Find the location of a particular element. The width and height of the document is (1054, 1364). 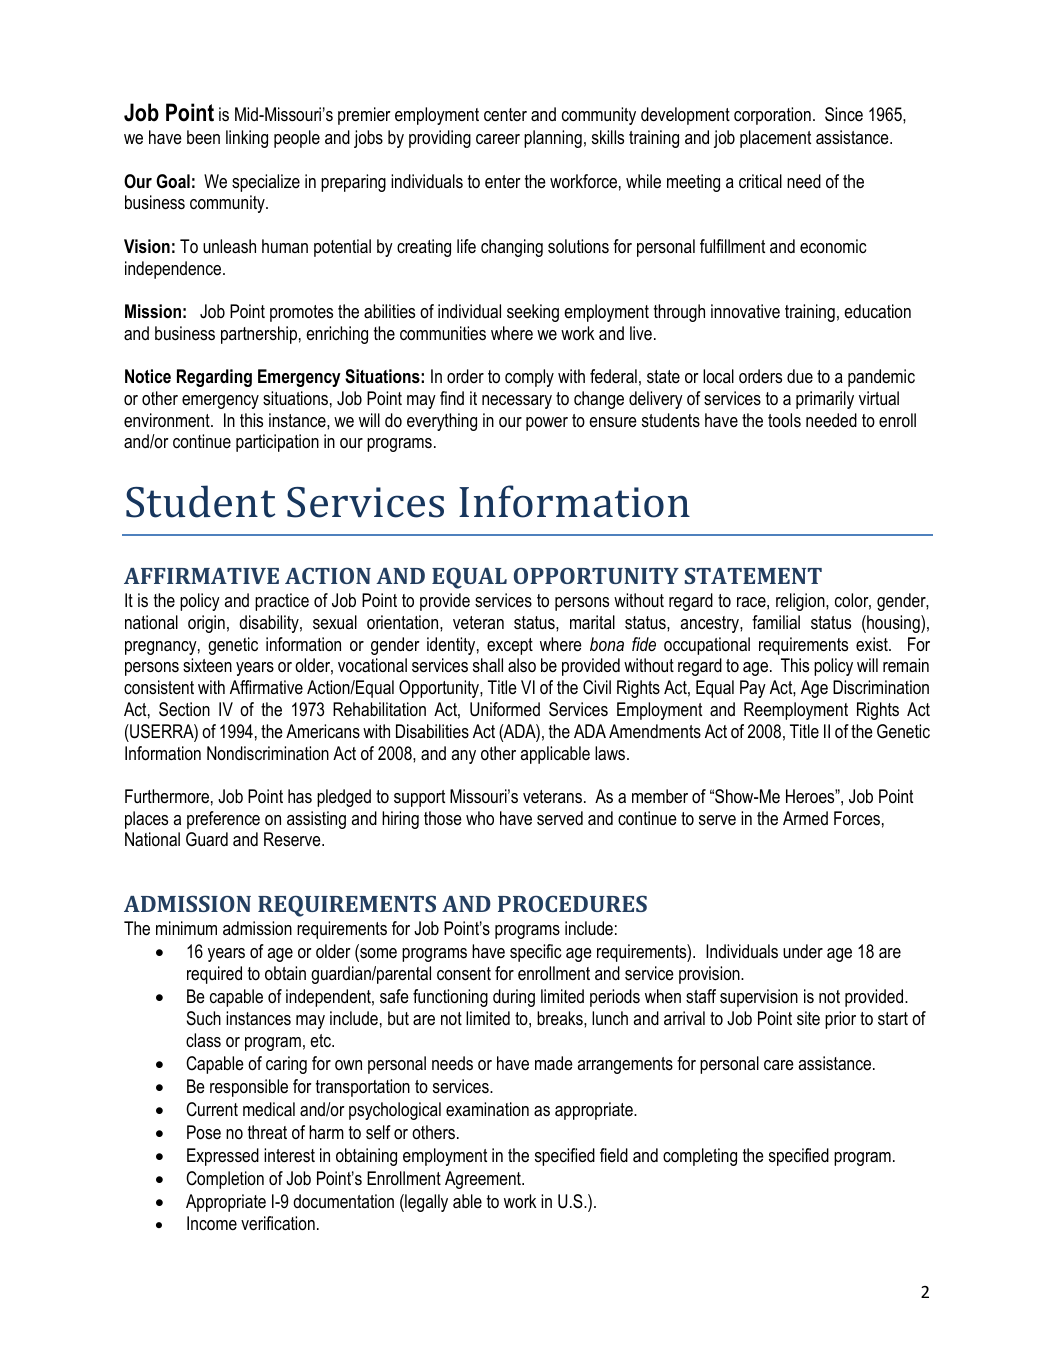

exist is located at coordinates (873, 644).
